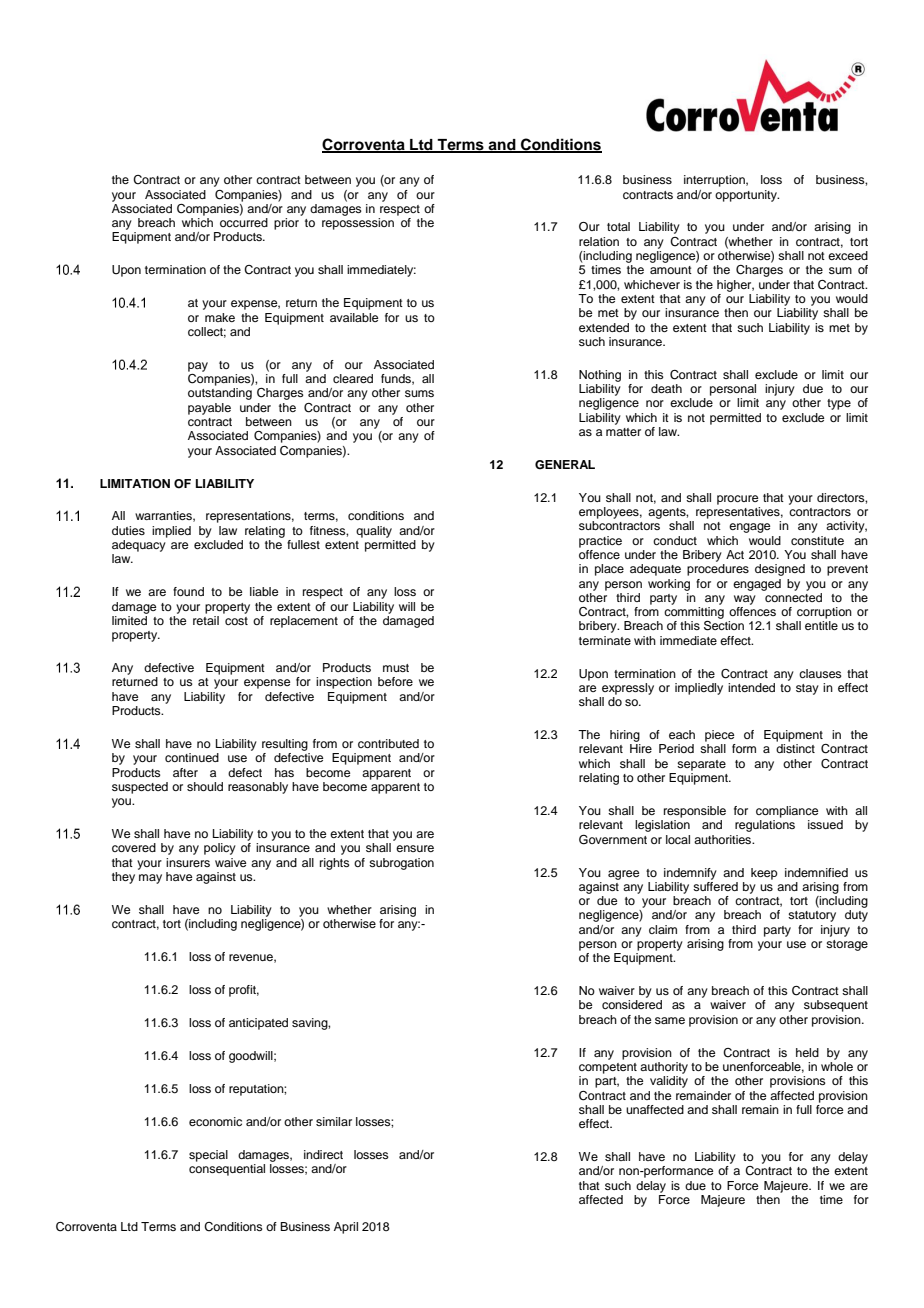 This document has width=924, height=1308. I want to click on keep, so click(764, 874).
